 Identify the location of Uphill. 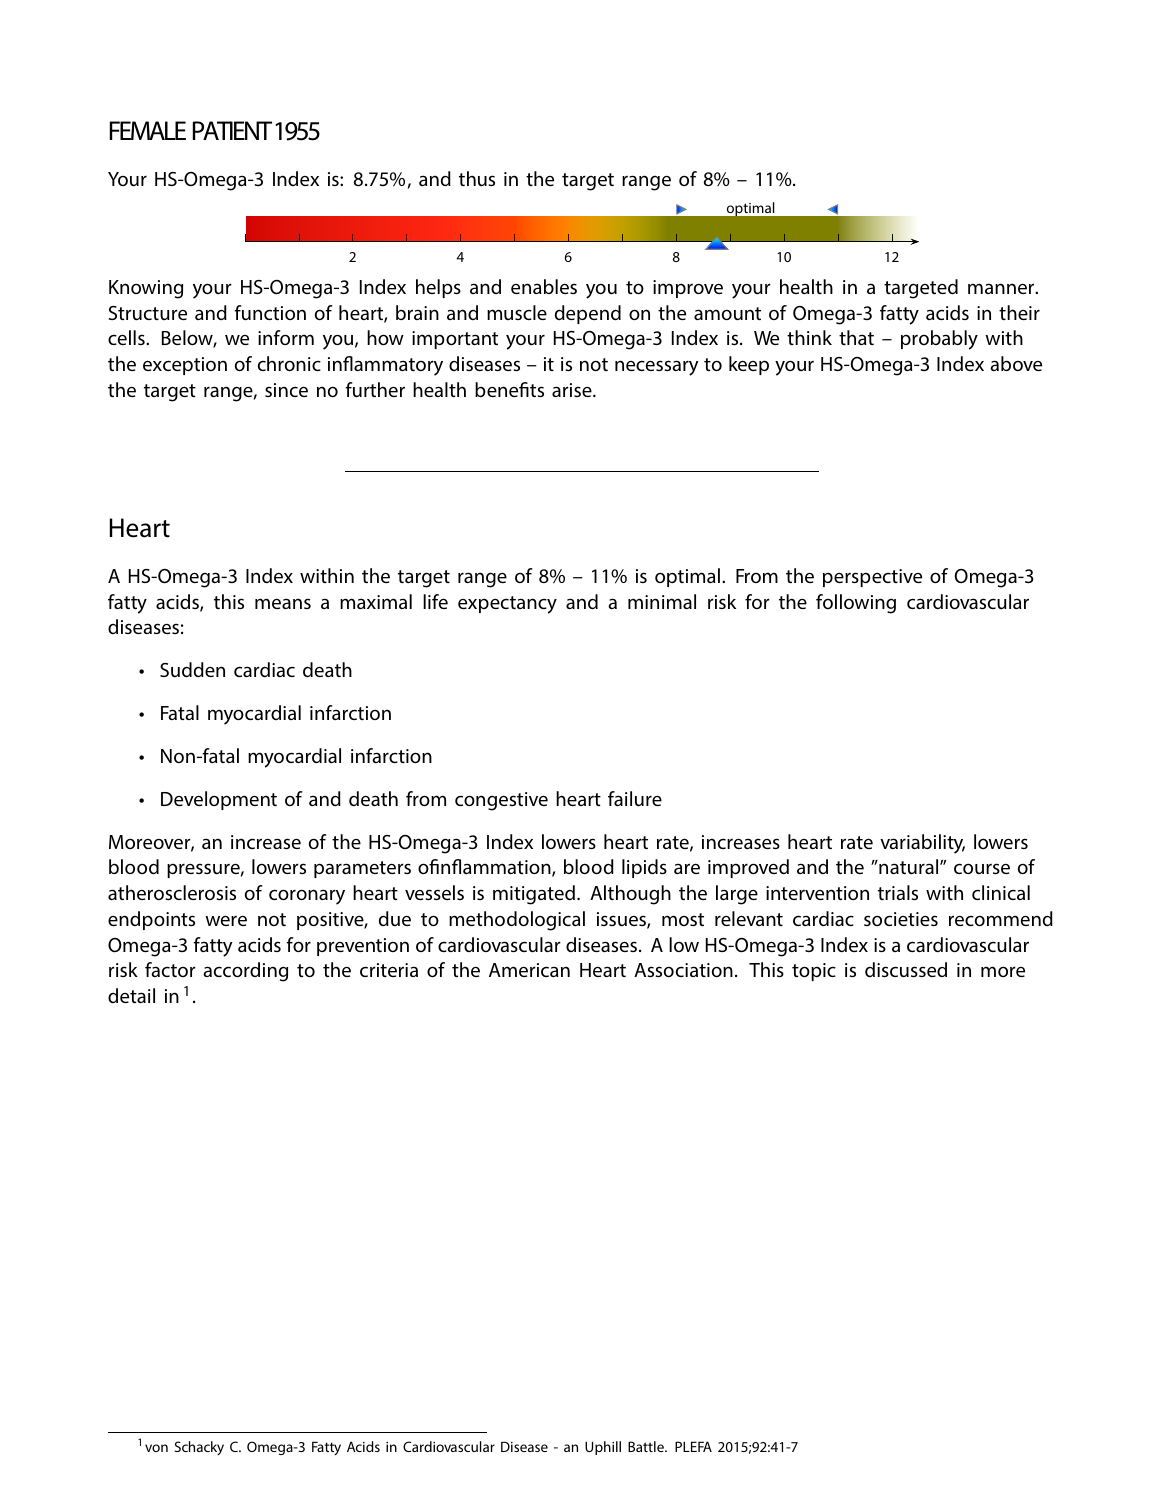
(603, 1448).
